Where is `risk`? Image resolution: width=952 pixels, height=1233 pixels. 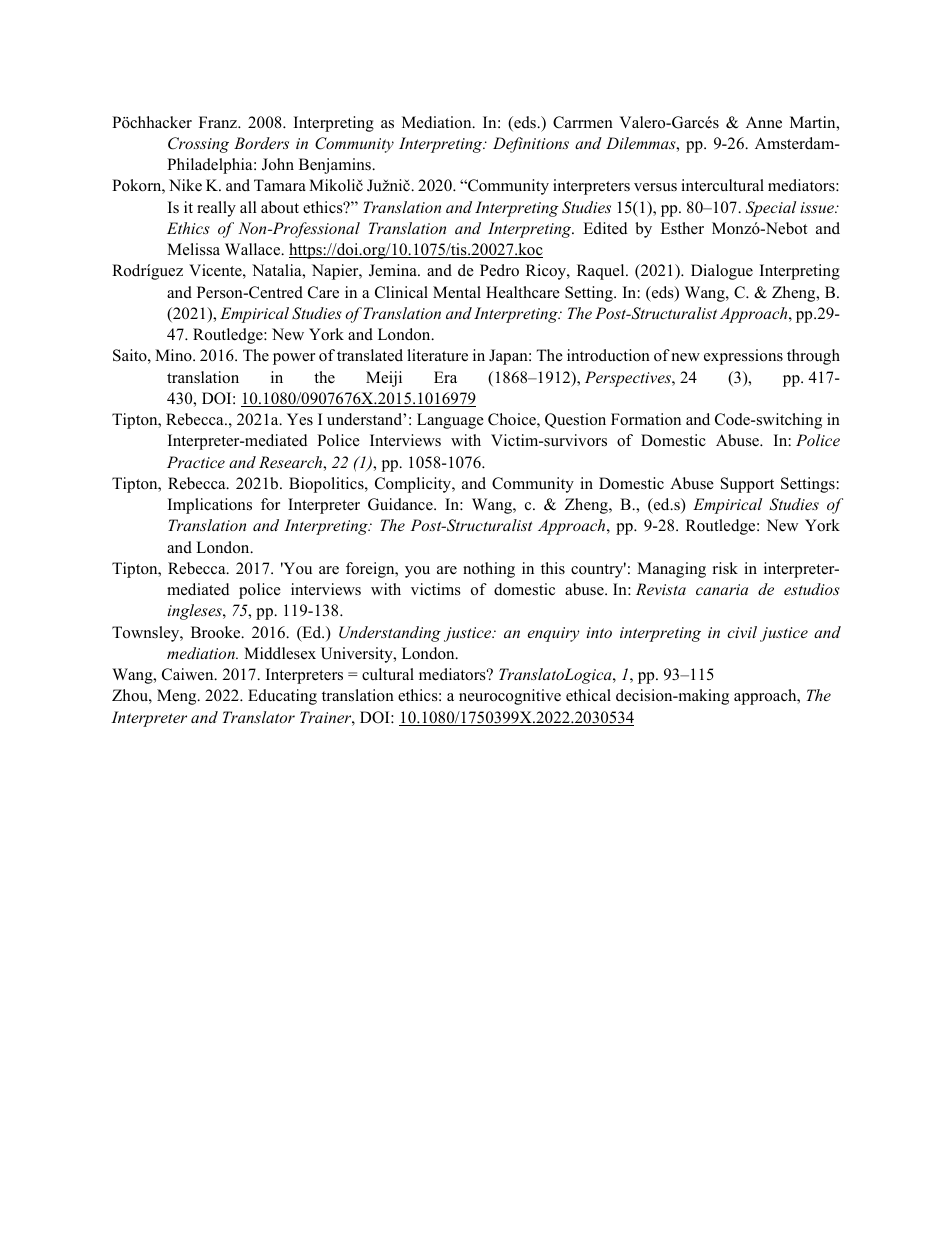 risk is located at coordinates (725, 568).
